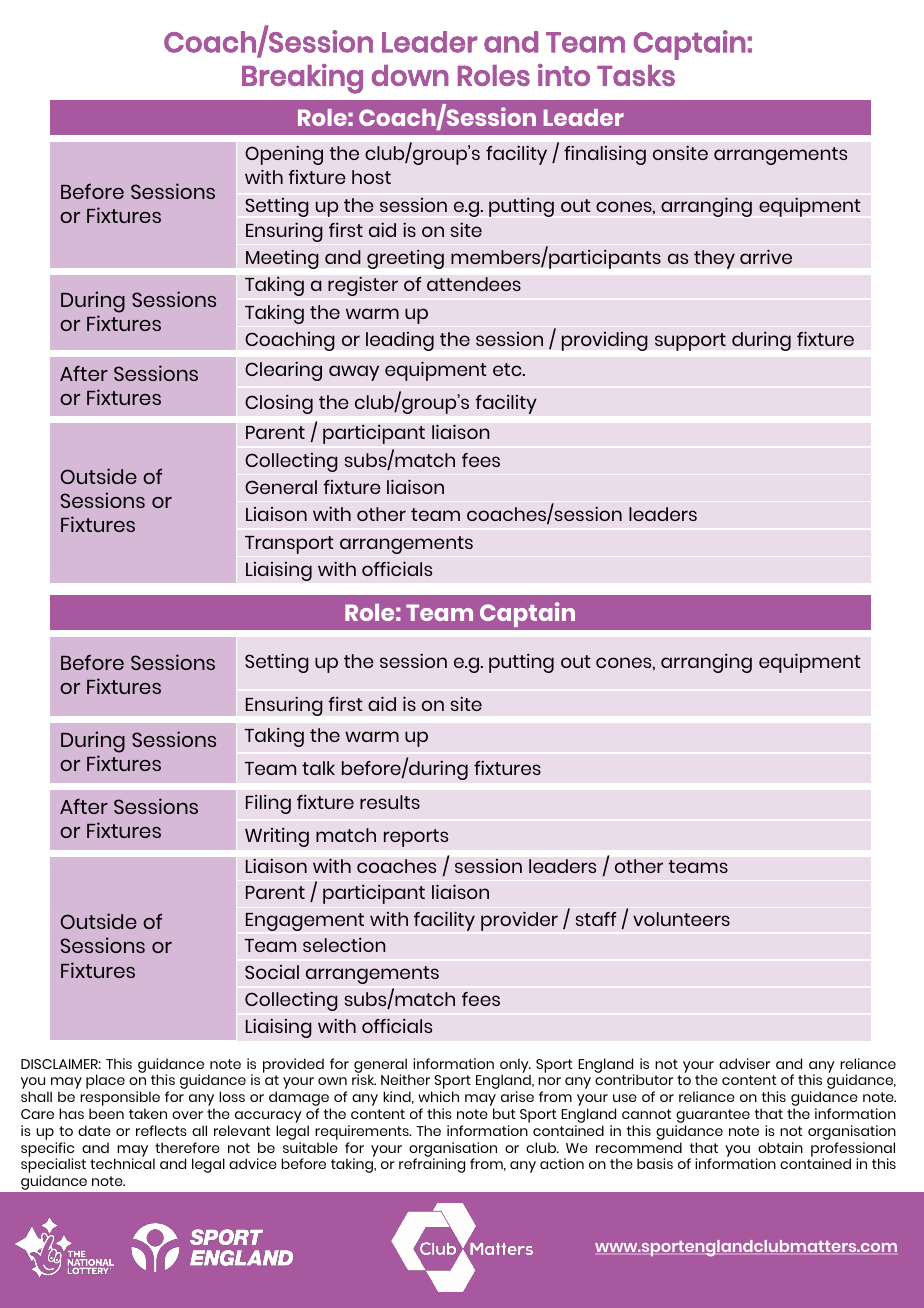  I want to click on down, so click(410, 75).
